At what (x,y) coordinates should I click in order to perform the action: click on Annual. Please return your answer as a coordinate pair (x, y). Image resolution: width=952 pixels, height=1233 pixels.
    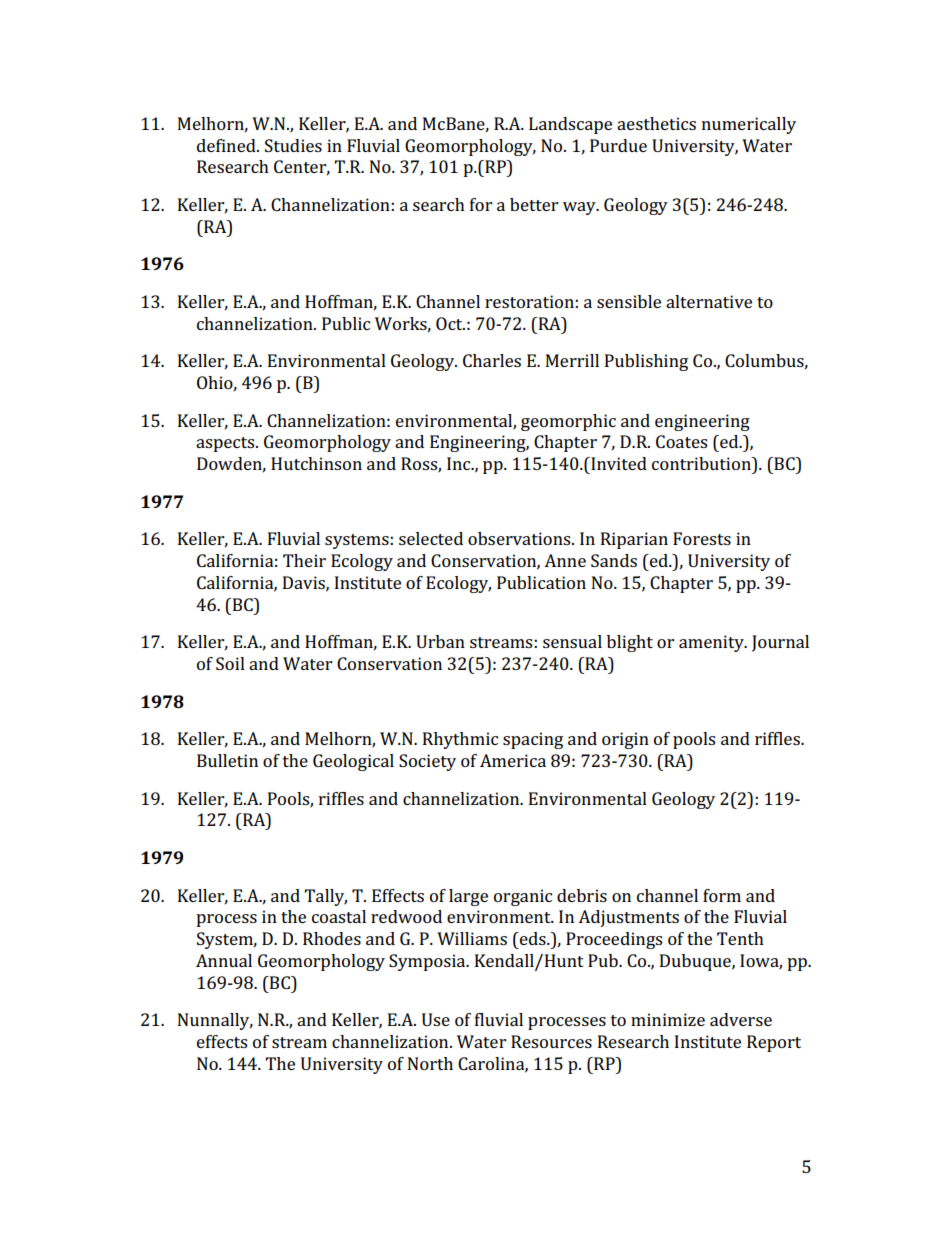
    Looking at the image, I should click on (224, 960).
